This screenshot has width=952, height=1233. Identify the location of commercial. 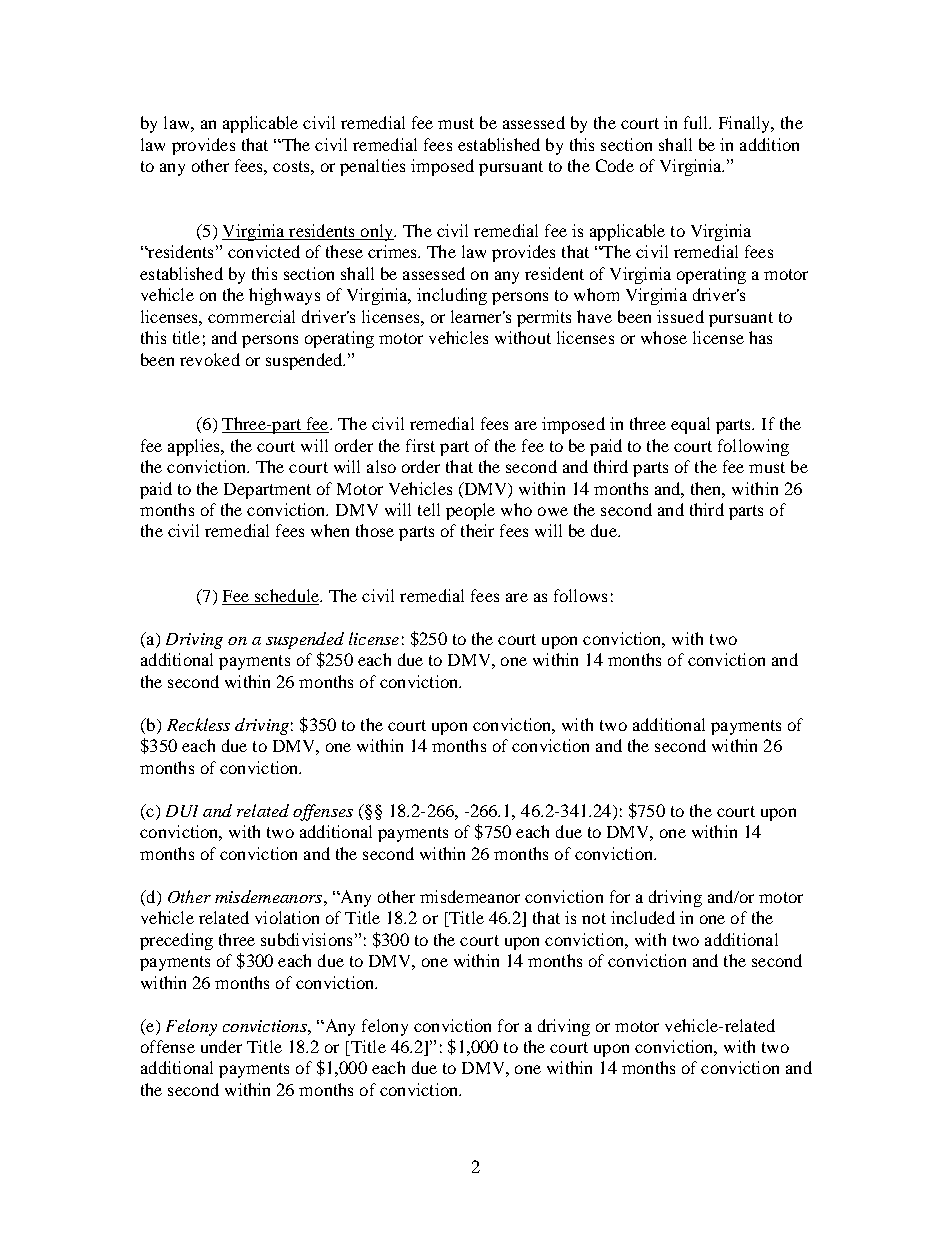
(251, 316).
